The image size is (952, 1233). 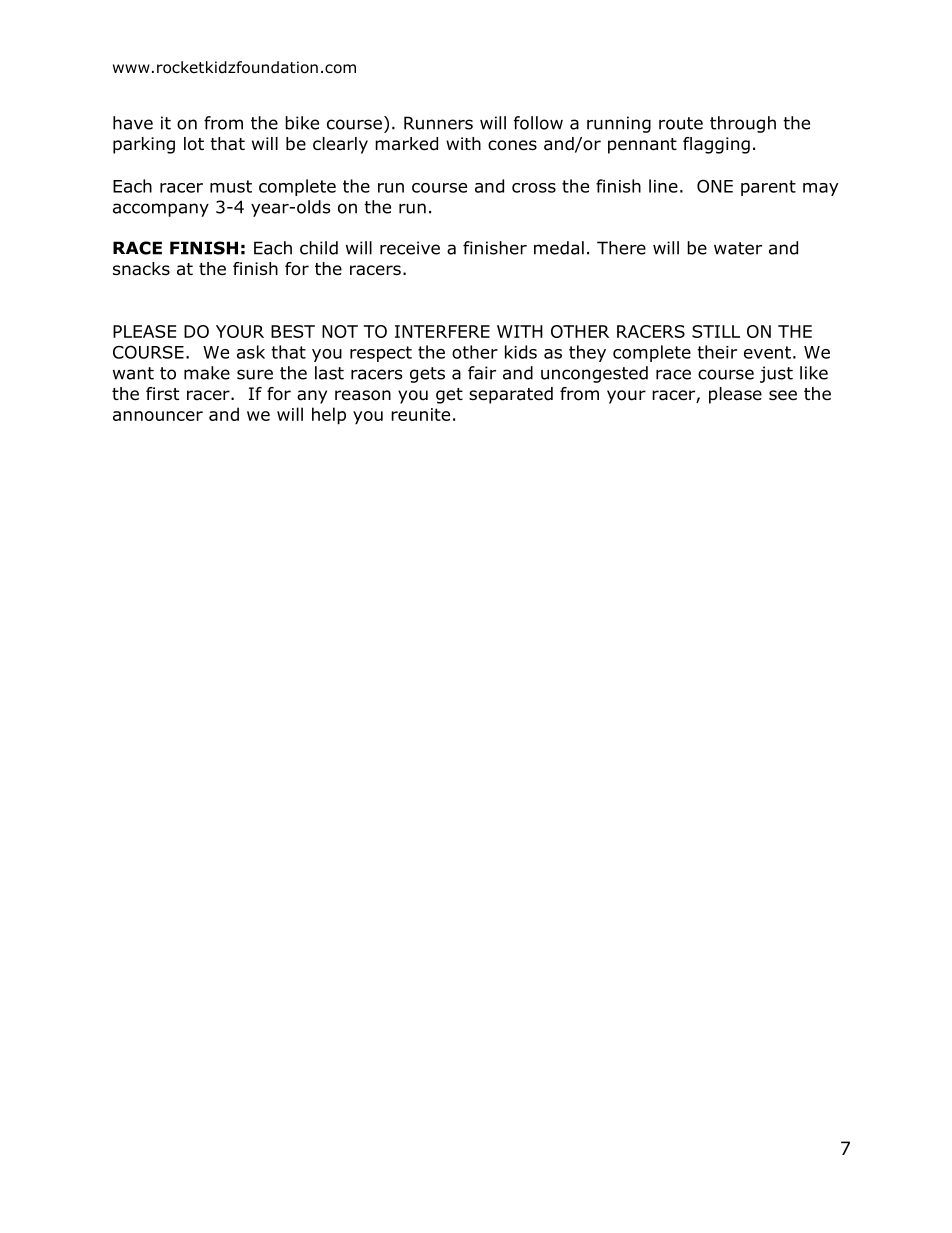 I want to click on snacks, so click(x=141, y=269).
